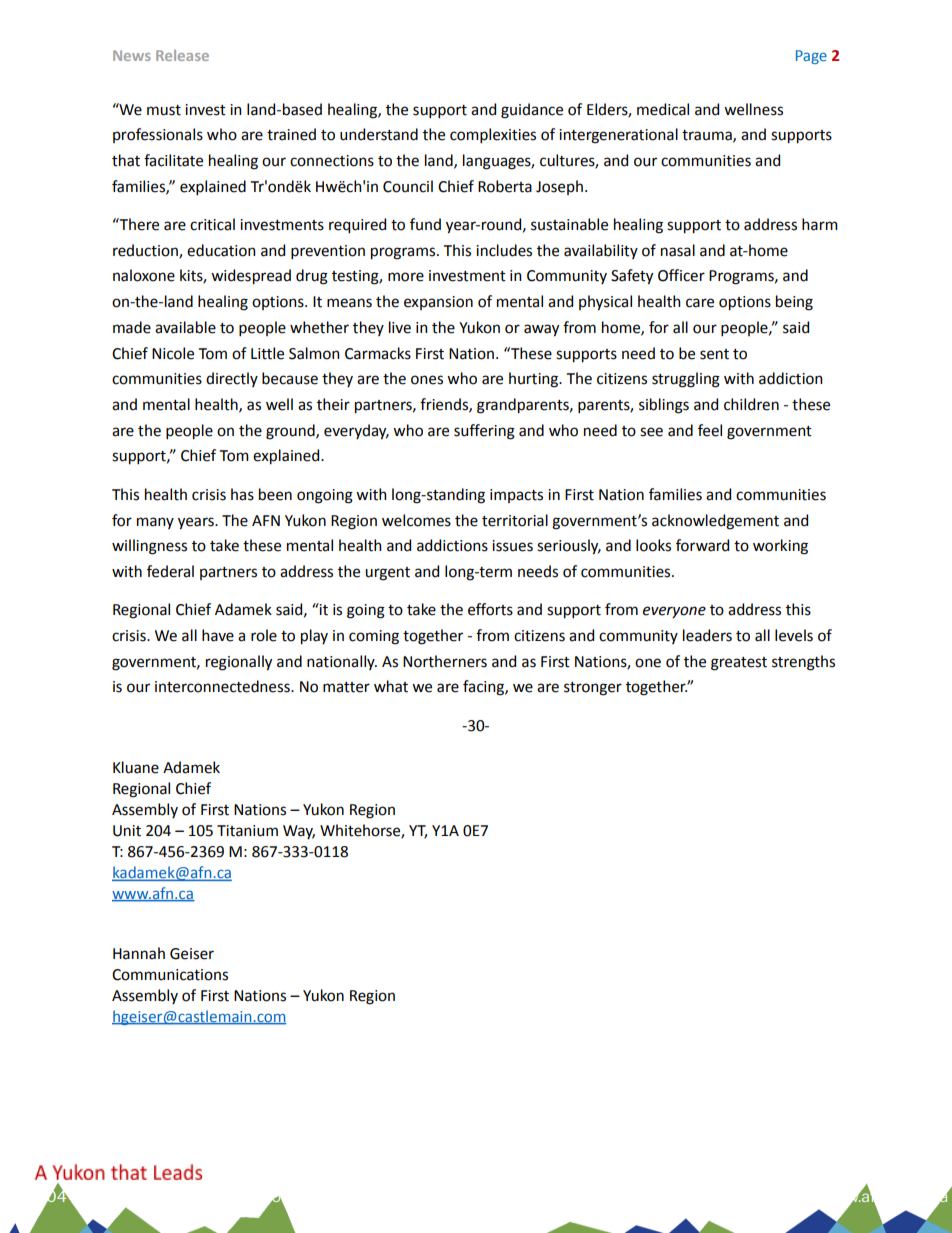  I want to click on medical, so click(663, 109).
